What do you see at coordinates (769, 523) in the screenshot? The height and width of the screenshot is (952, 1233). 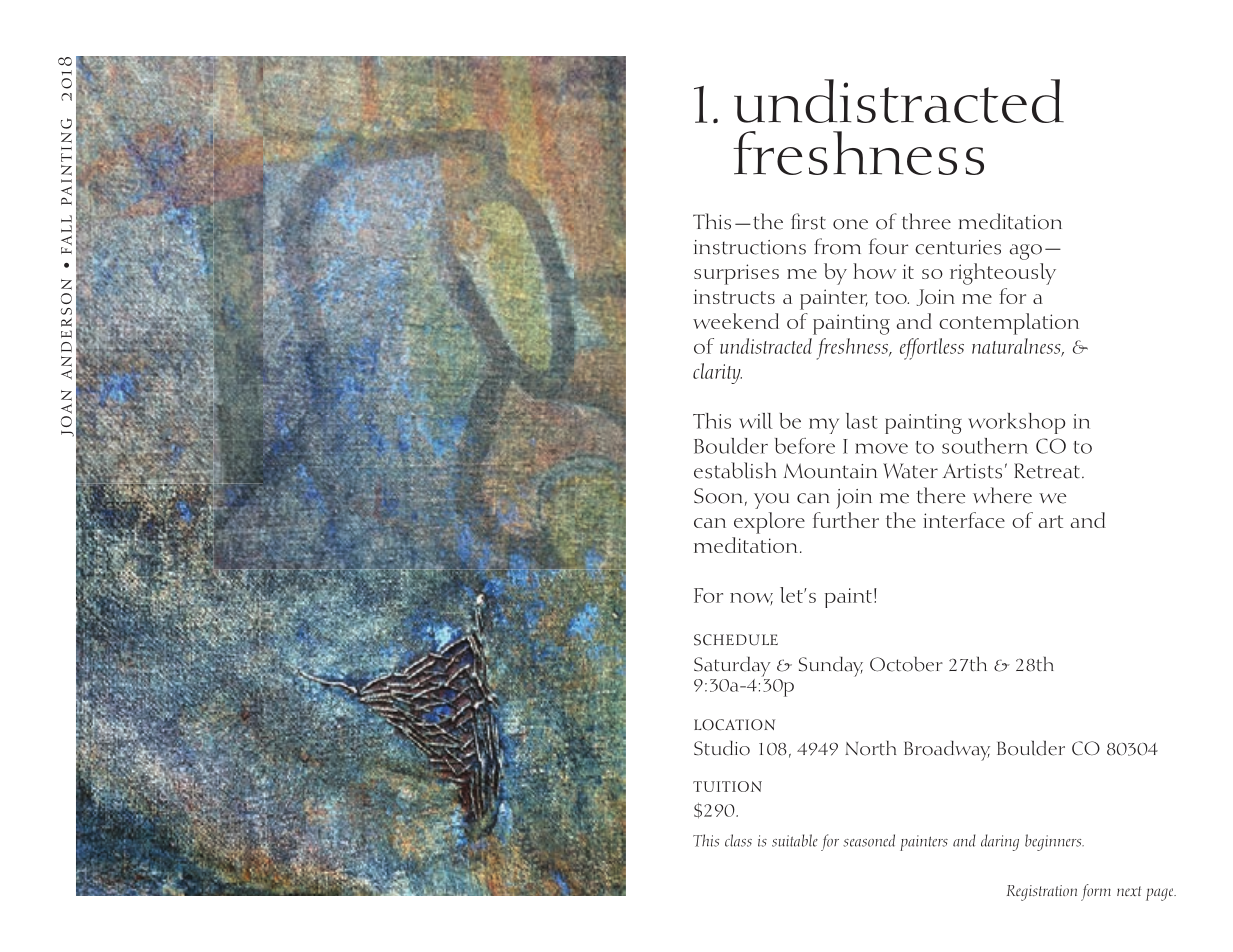 I see `explore` at bounding box center [769, 523].
